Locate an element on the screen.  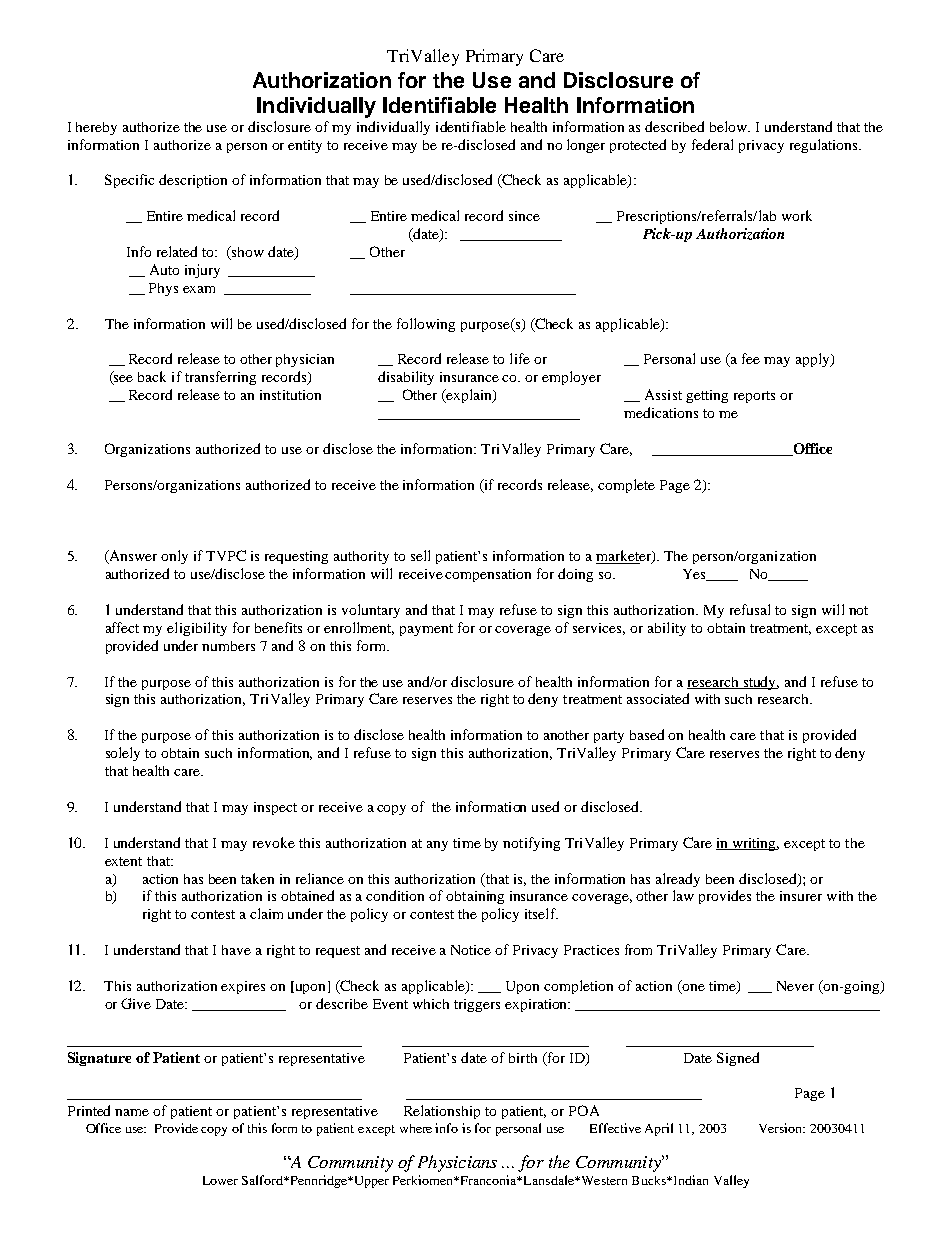
since is located at coordinates (524, 216).
